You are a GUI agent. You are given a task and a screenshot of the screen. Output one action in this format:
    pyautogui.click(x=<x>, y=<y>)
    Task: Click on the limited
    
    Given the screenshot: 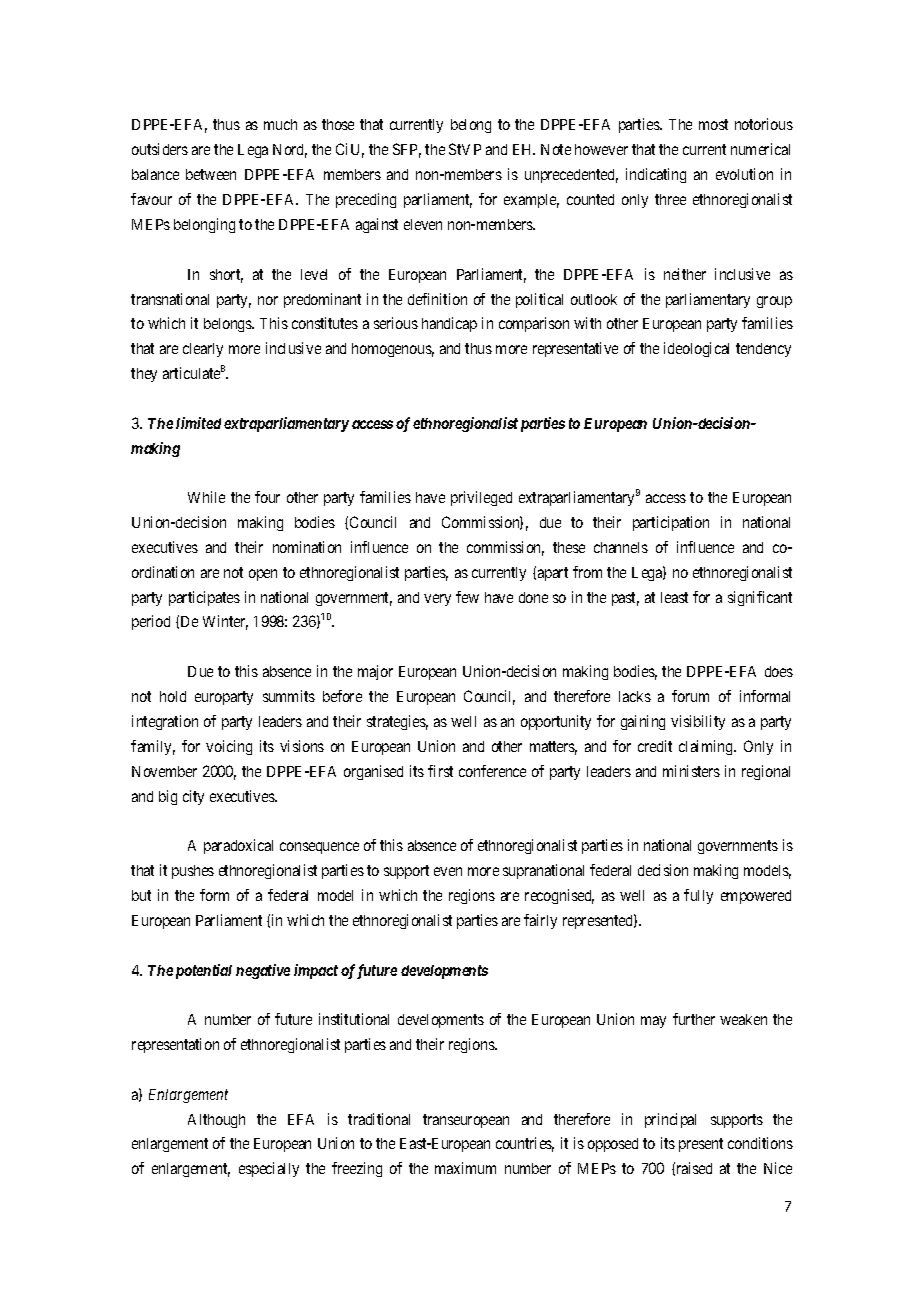 What is the action you would take?
    pyautogui.click(x=198, y=423)
